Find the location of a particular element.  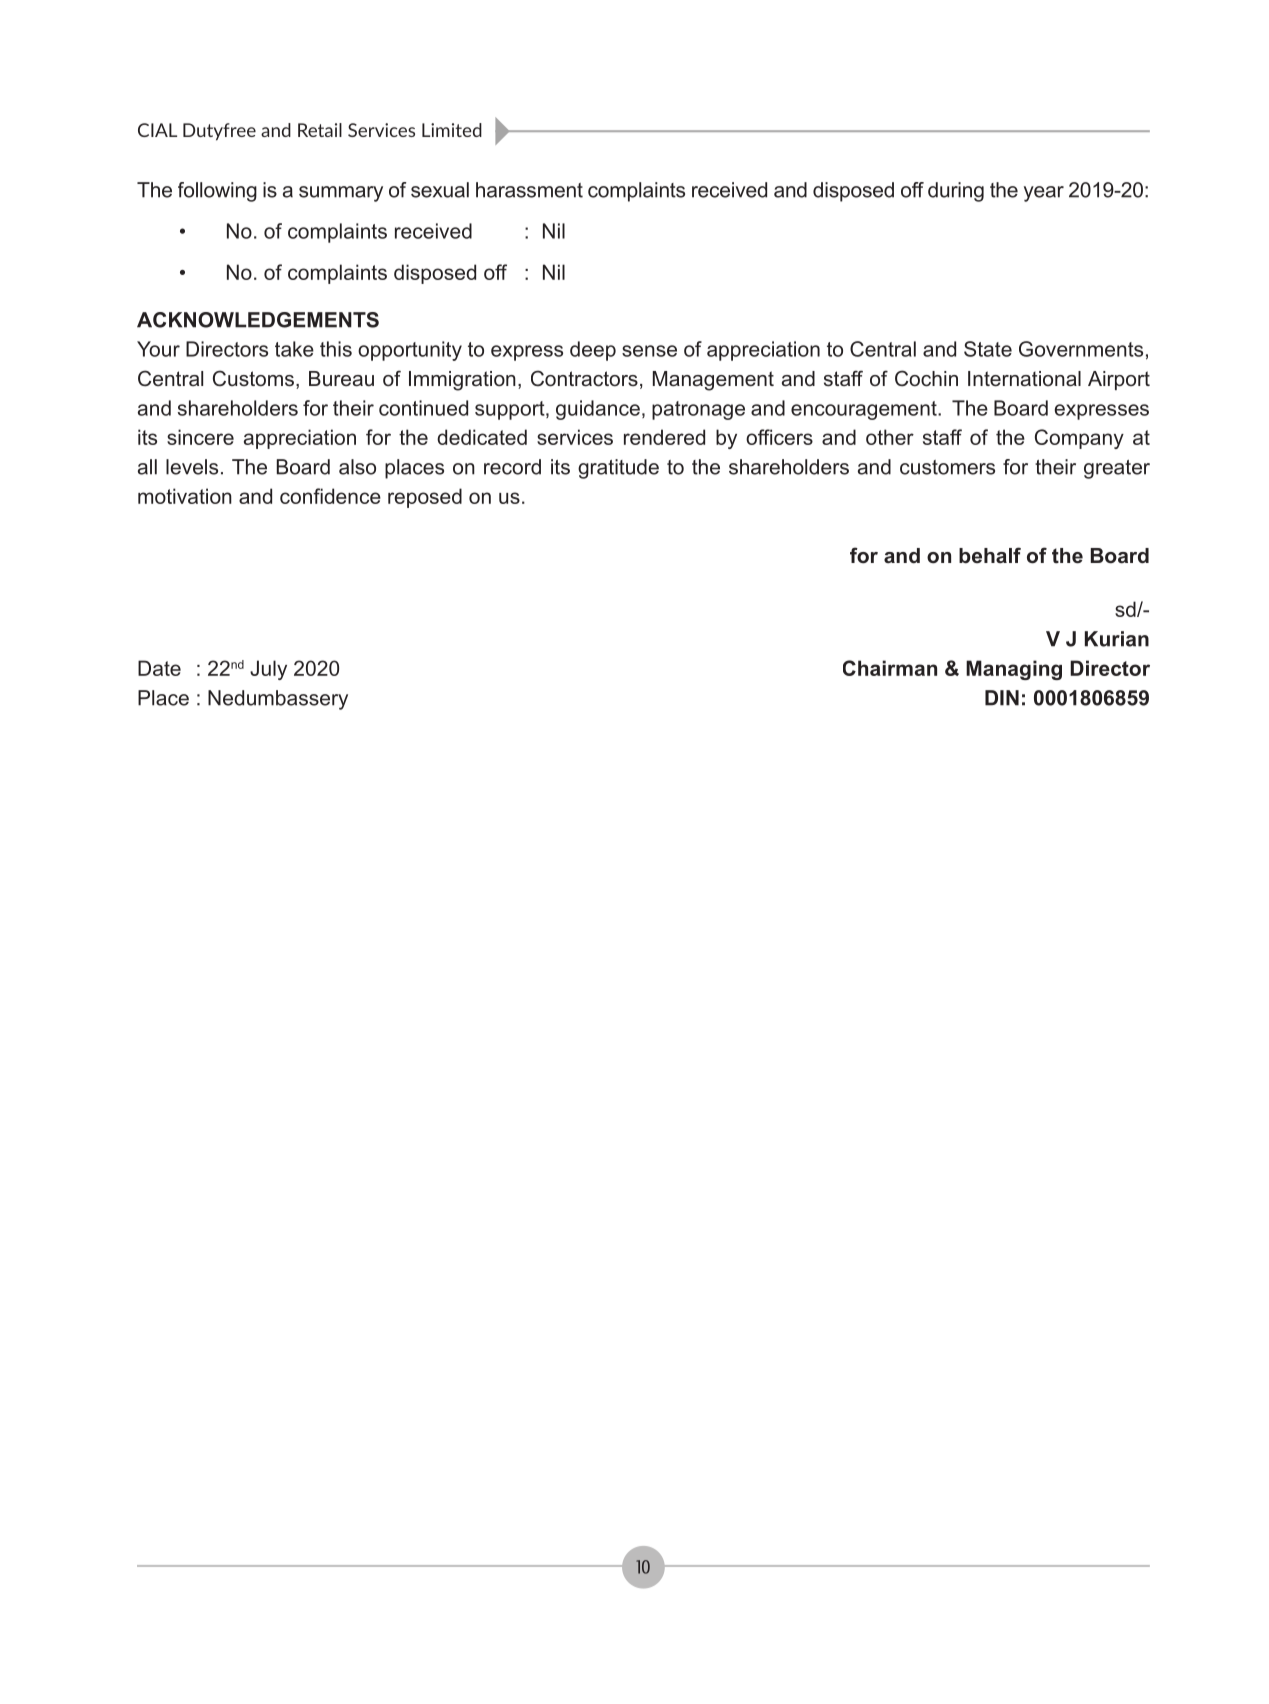

Chairman is located at coordinates (890, 668).
